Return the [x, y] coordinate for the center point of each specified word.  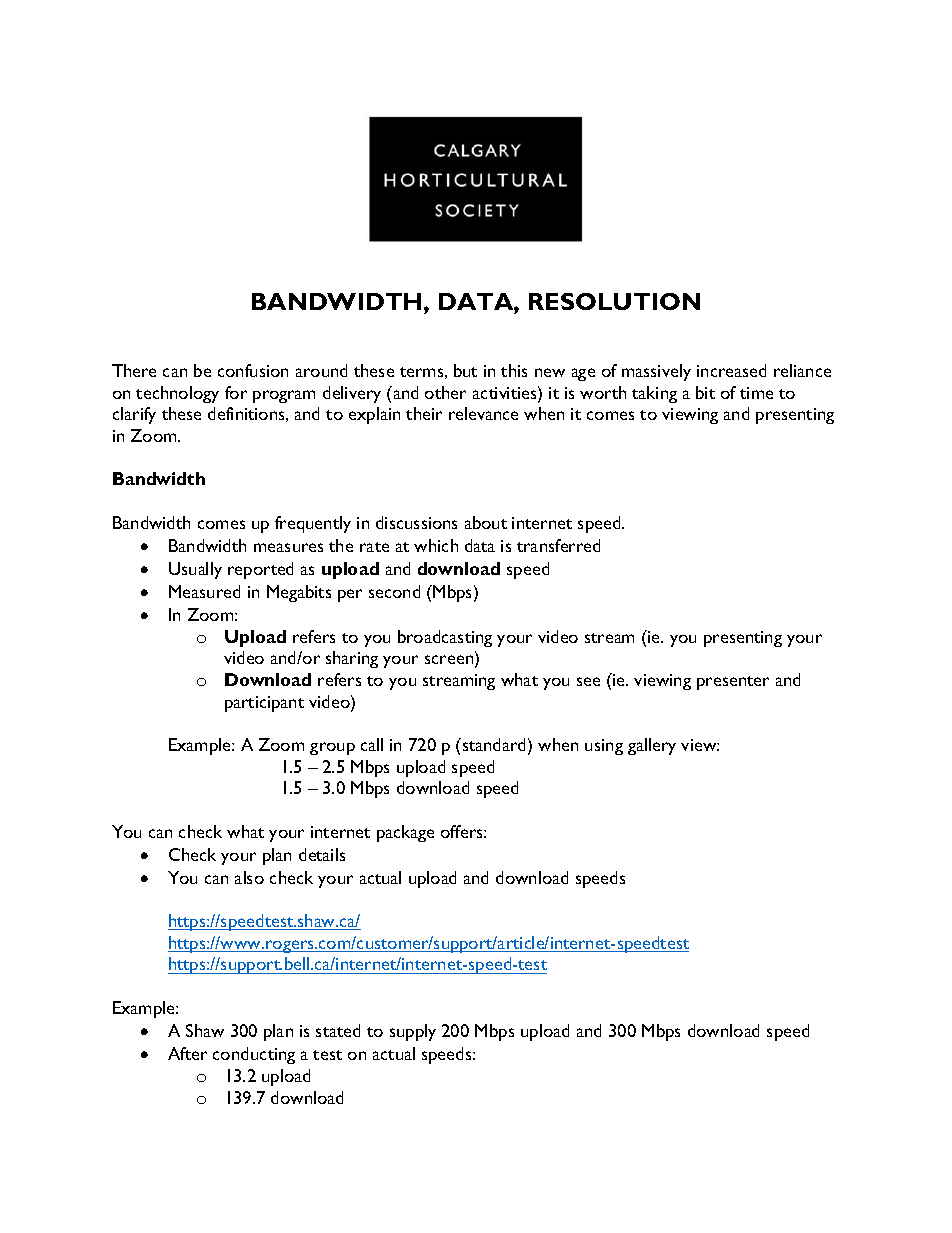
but [465, 370]
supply [413, 1032]
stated [338, 1030]
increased [731, 370]
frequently [313, 524]
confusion [253, 370]
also [249, 877]
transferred [558, 545]
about [486, 522]
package [405, 833]
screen [450, 661]
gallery [652, 746]
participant [264, 704]
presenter [733, 683]
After [187, 1053]
